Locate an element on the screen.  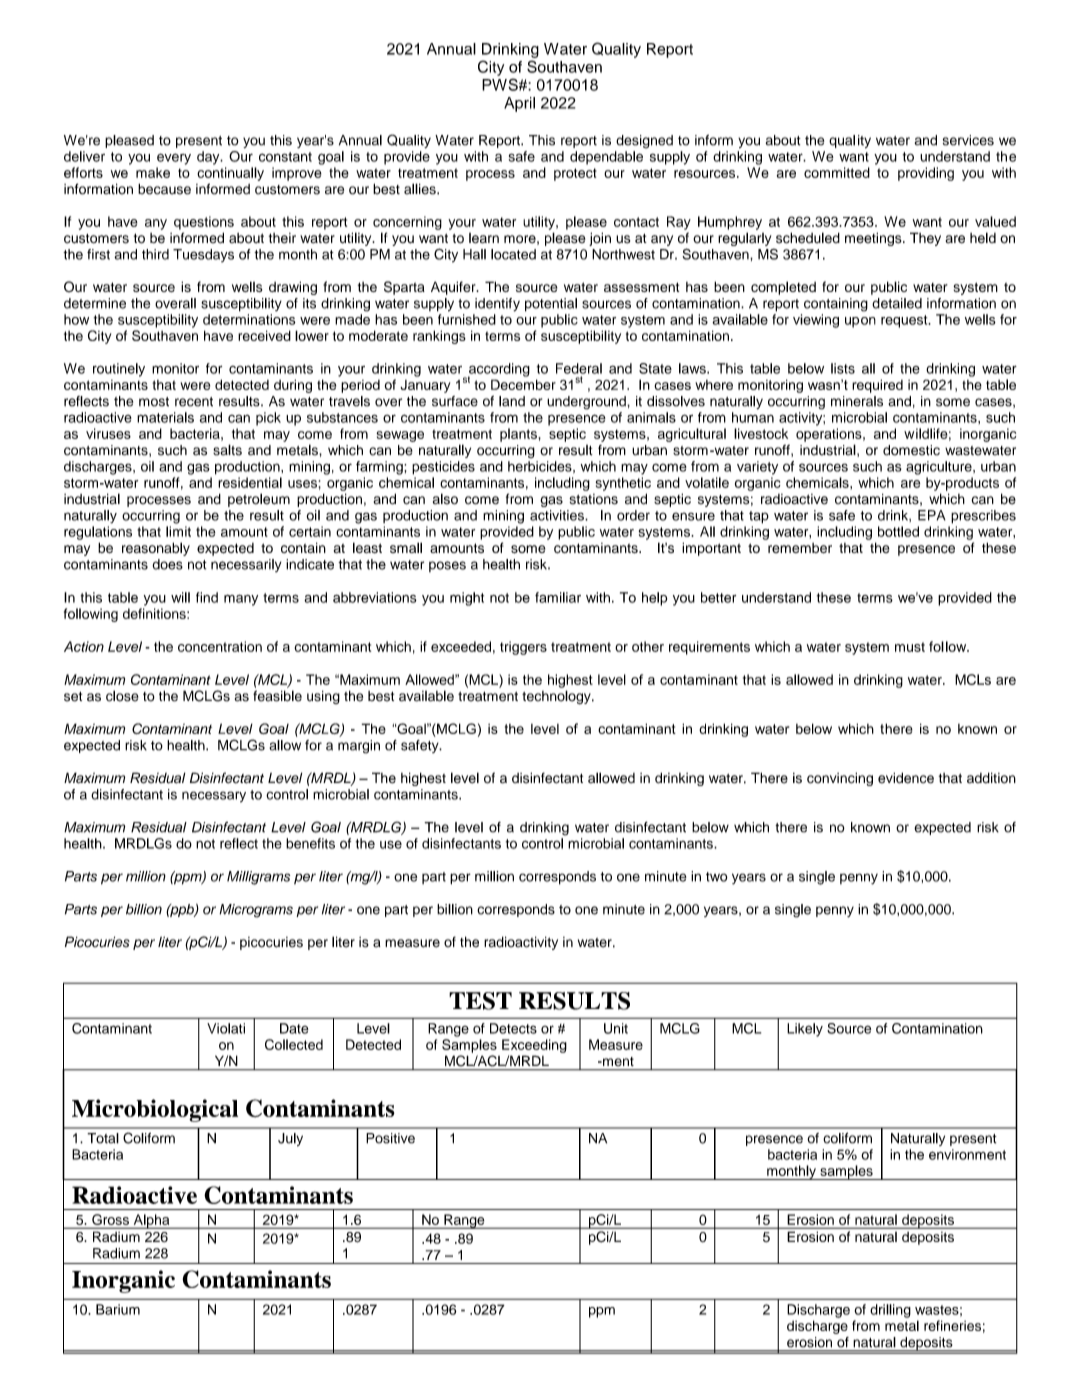
bottled is located at coordinates (898, 531).
